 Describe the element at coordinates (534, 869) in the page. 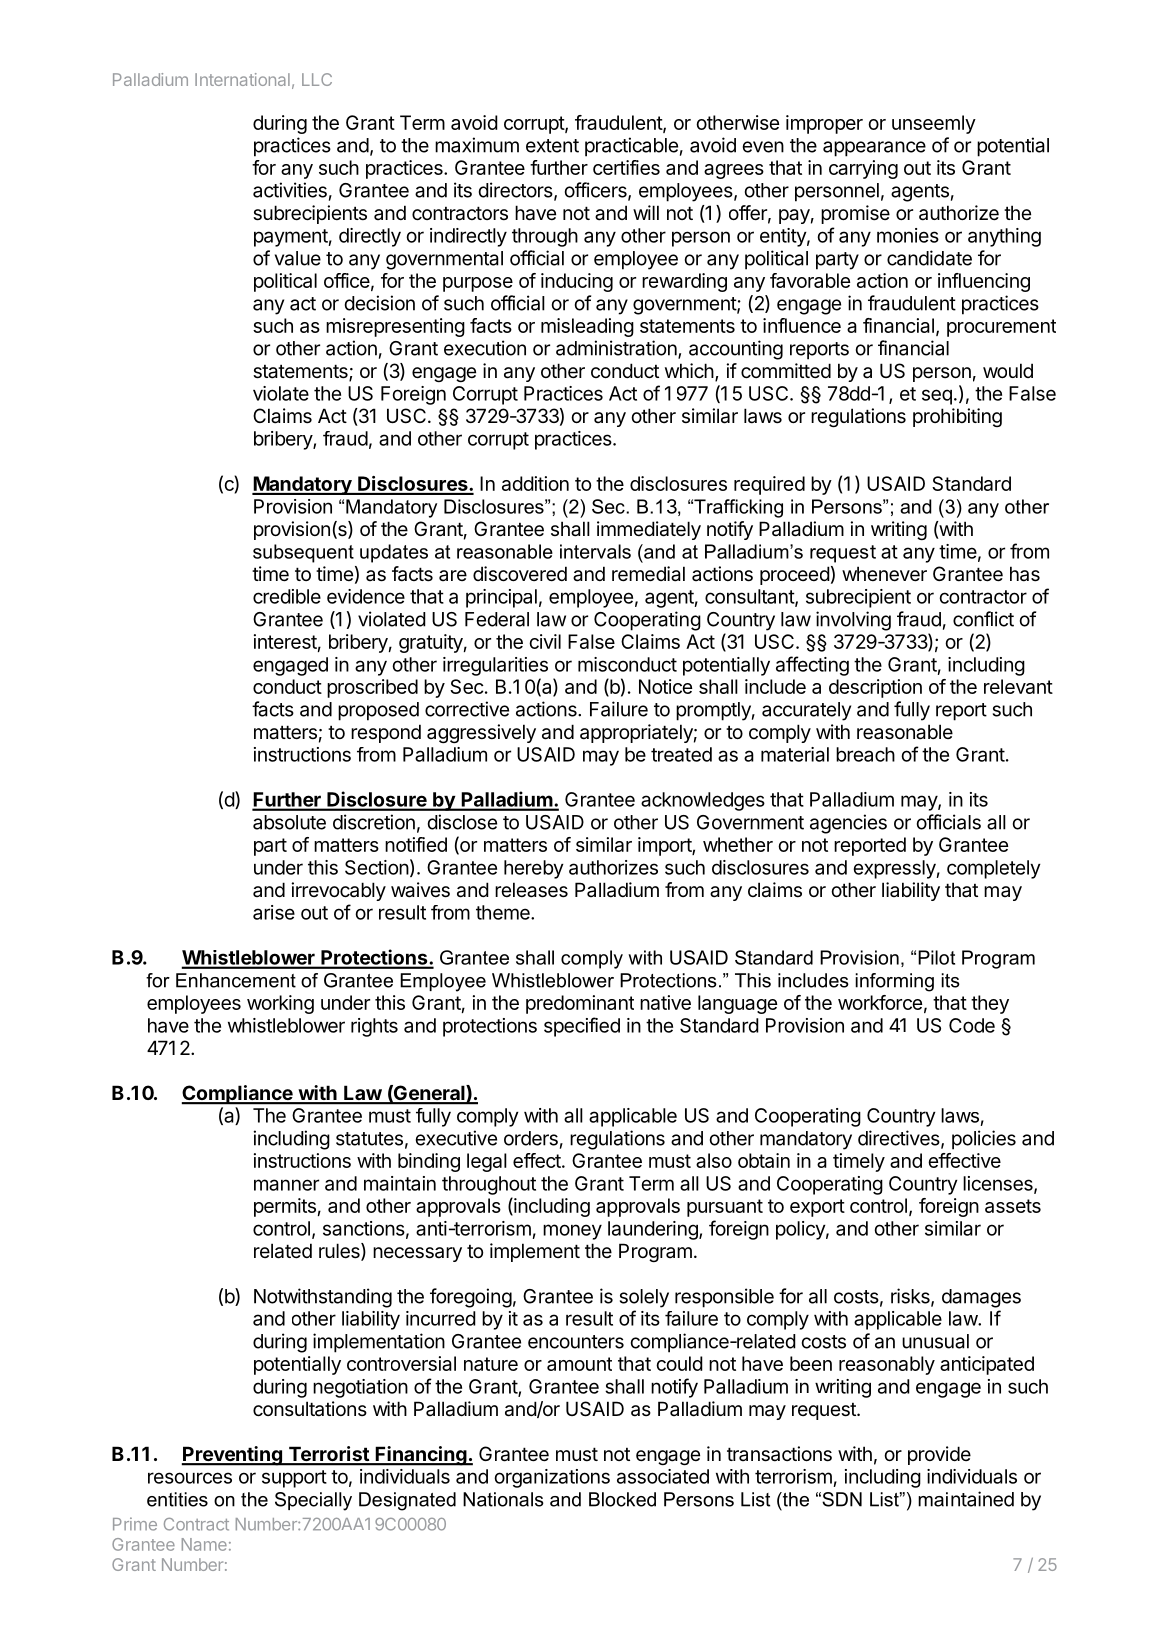

I see `hereby` at that location.
